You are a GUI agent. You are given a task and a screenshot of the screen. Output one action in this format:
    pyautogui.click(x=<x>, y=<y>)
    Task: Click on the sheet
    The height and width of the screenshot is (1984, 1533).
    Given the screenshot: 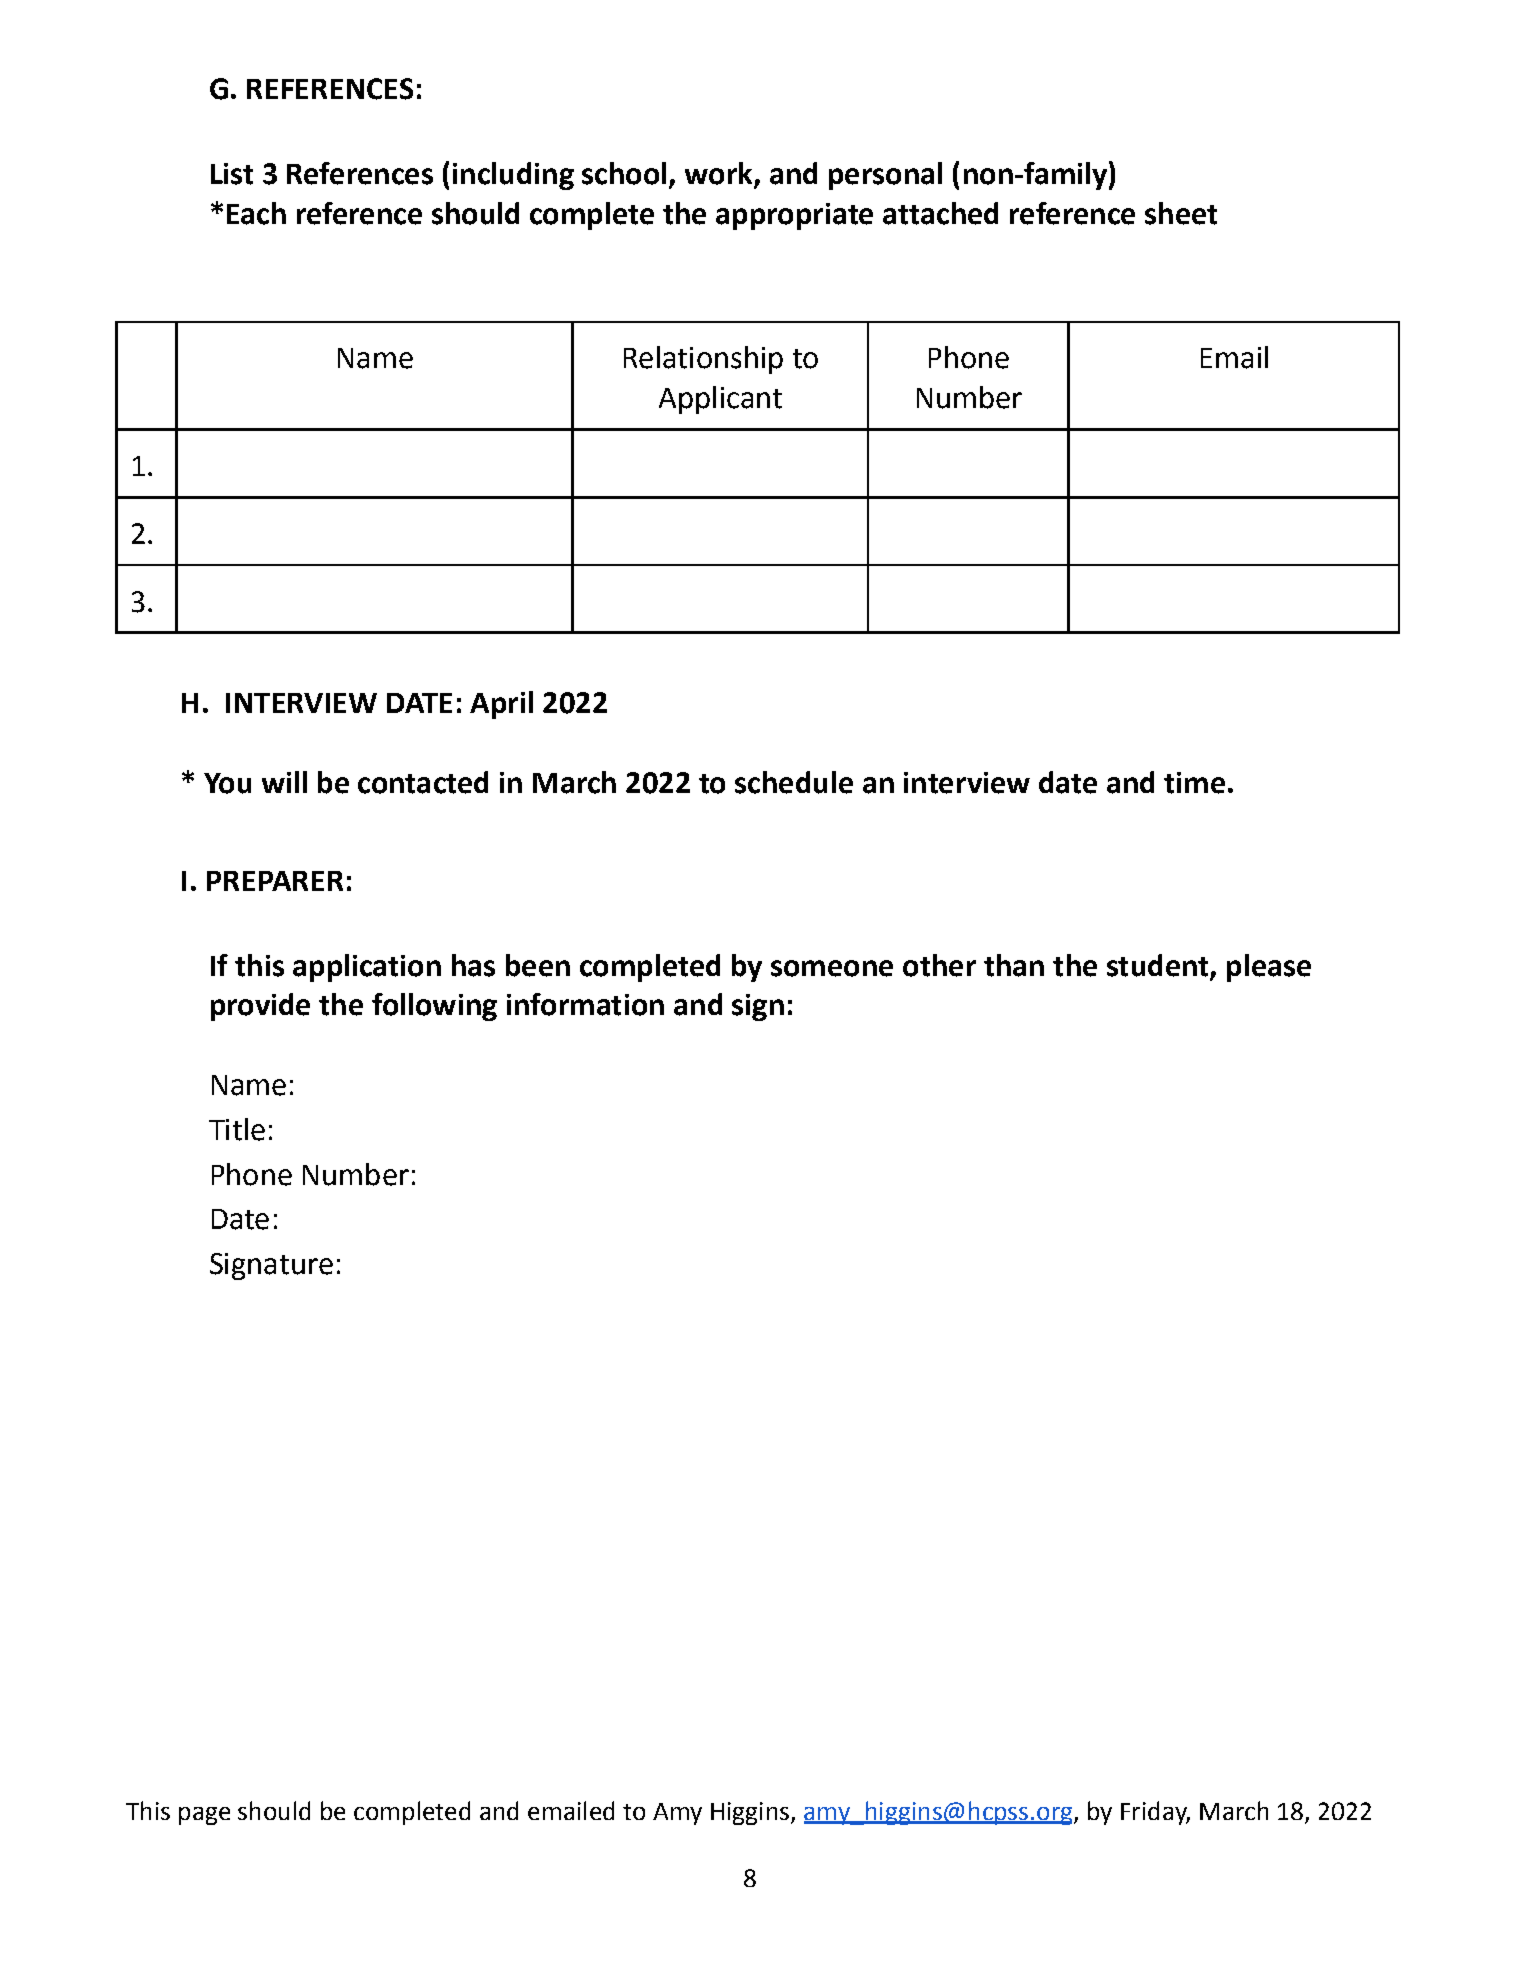 What is the action you would take?
    pyautogui.click(x=1181, y=213)
